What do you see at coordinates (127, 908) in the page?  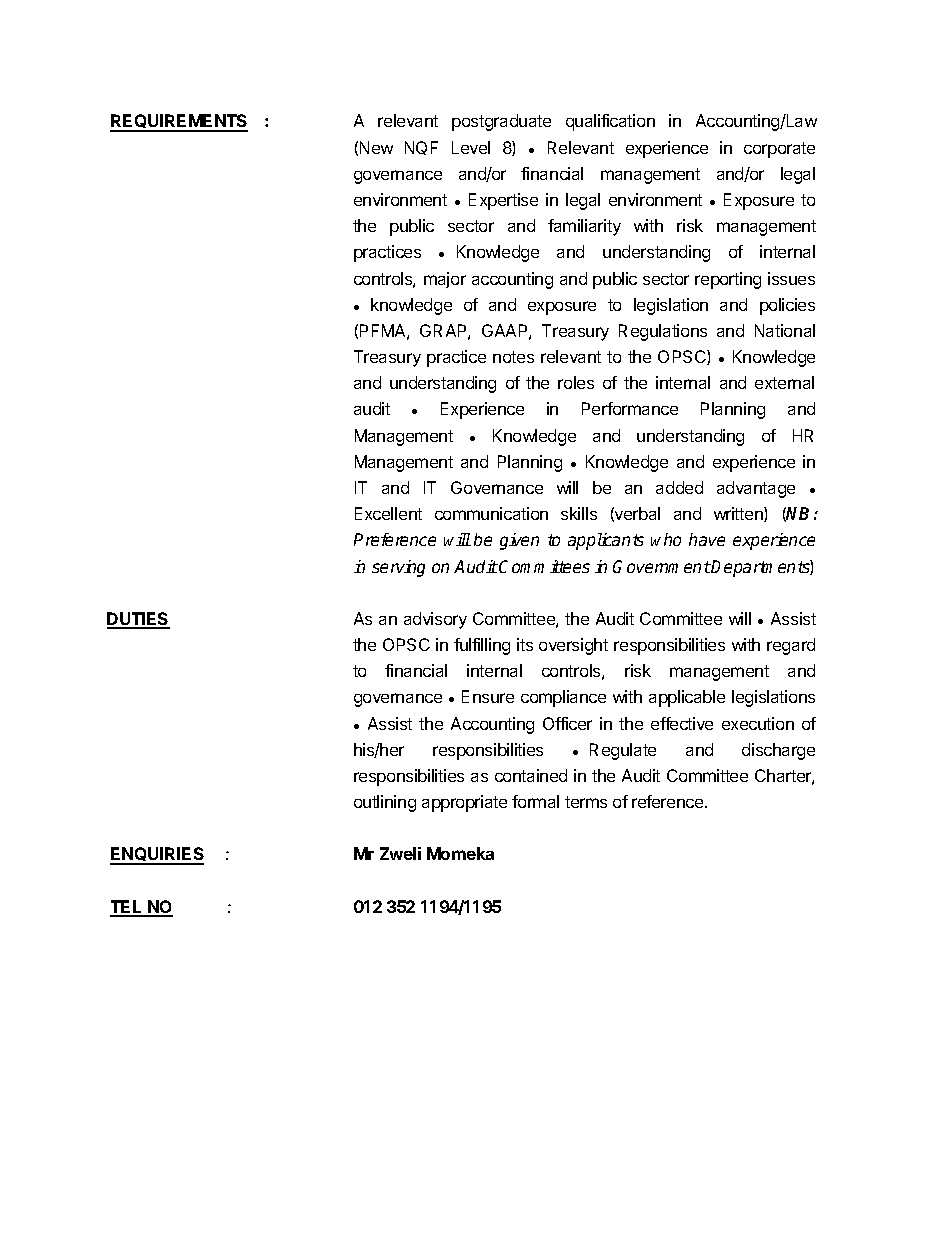 I see `TEL` at bounding box center [127, 908].
